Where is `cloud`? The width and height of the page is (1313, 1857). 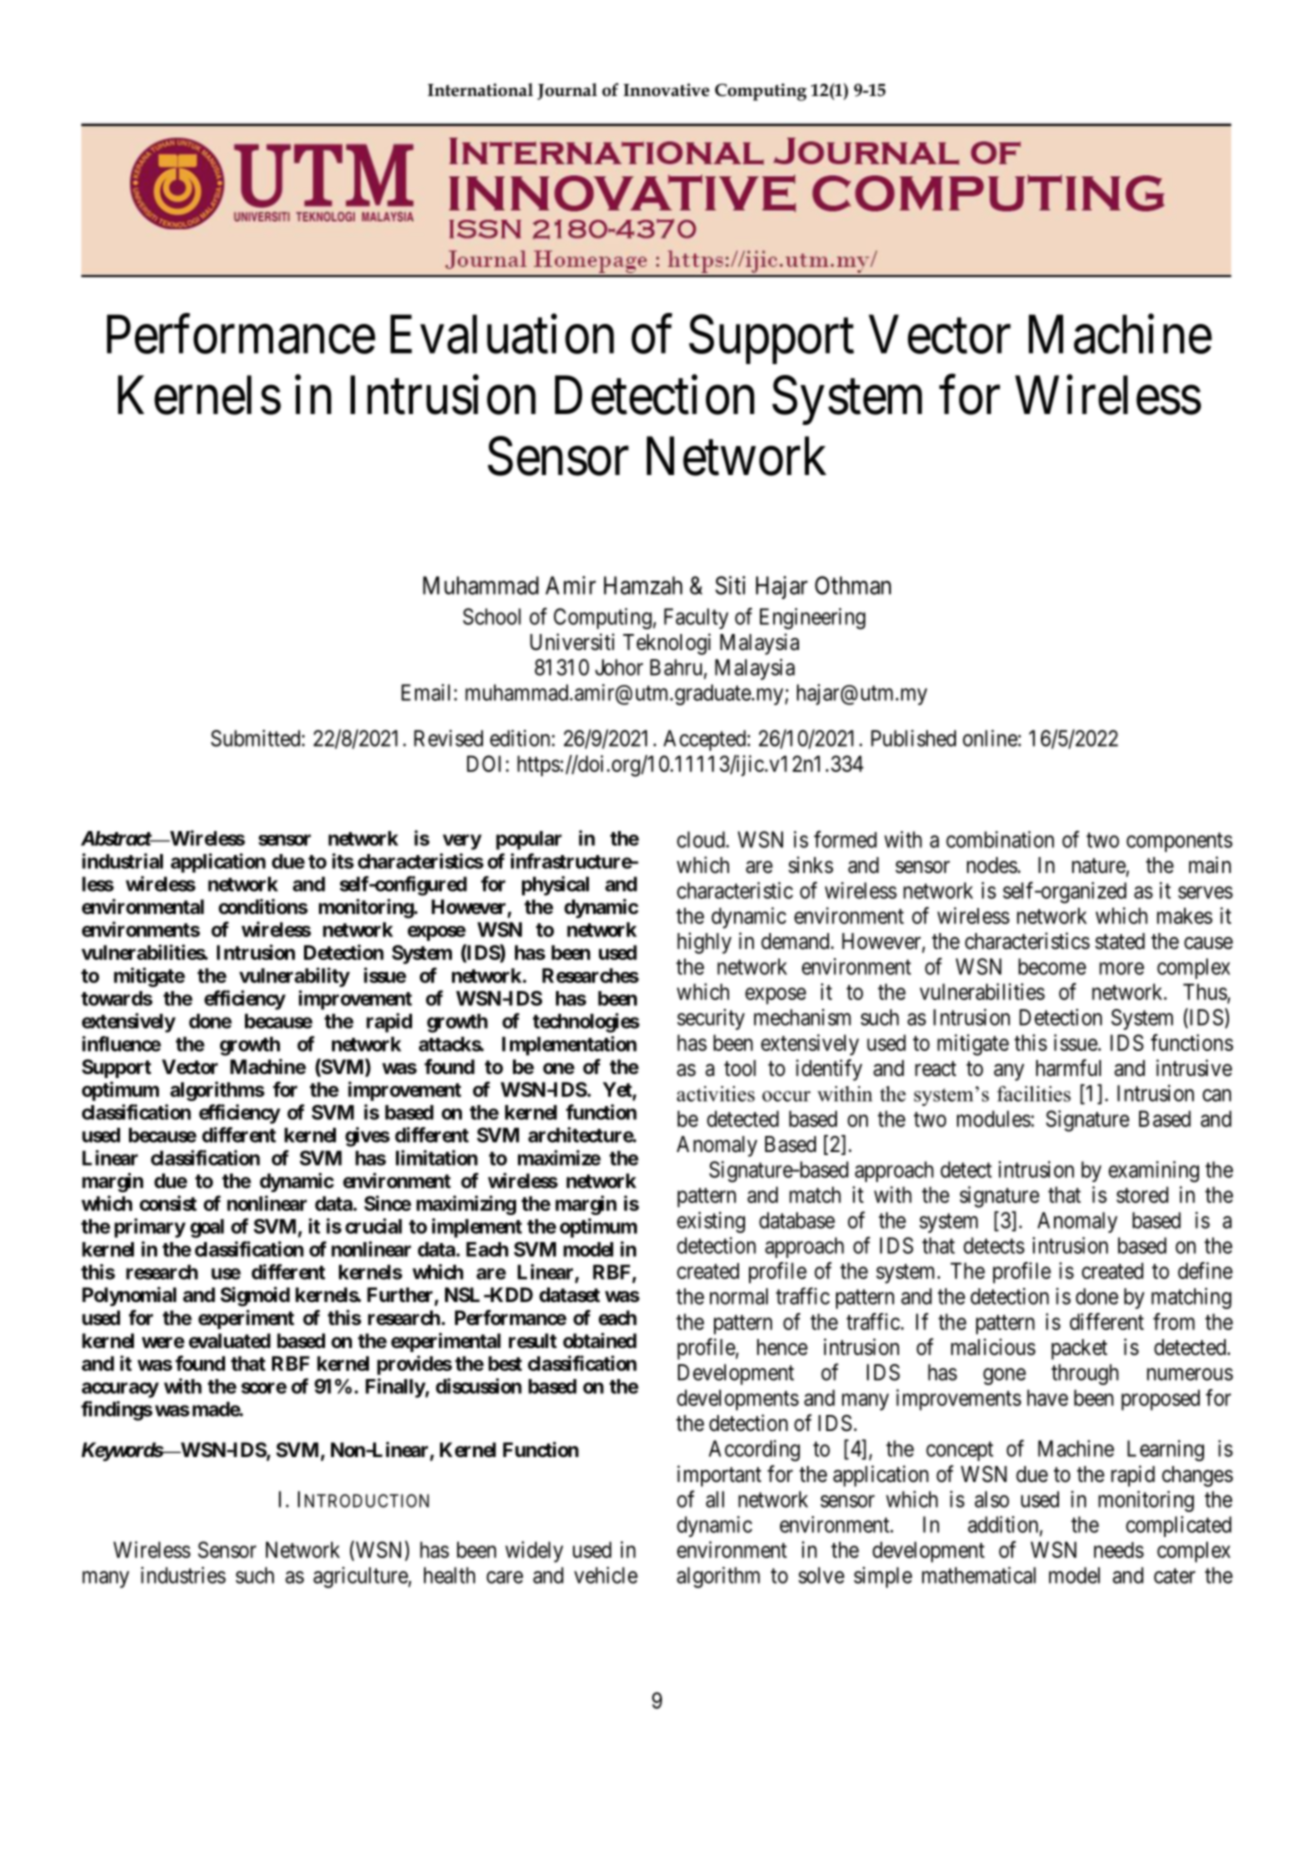 cloud is located at coordinates (702, 839).
